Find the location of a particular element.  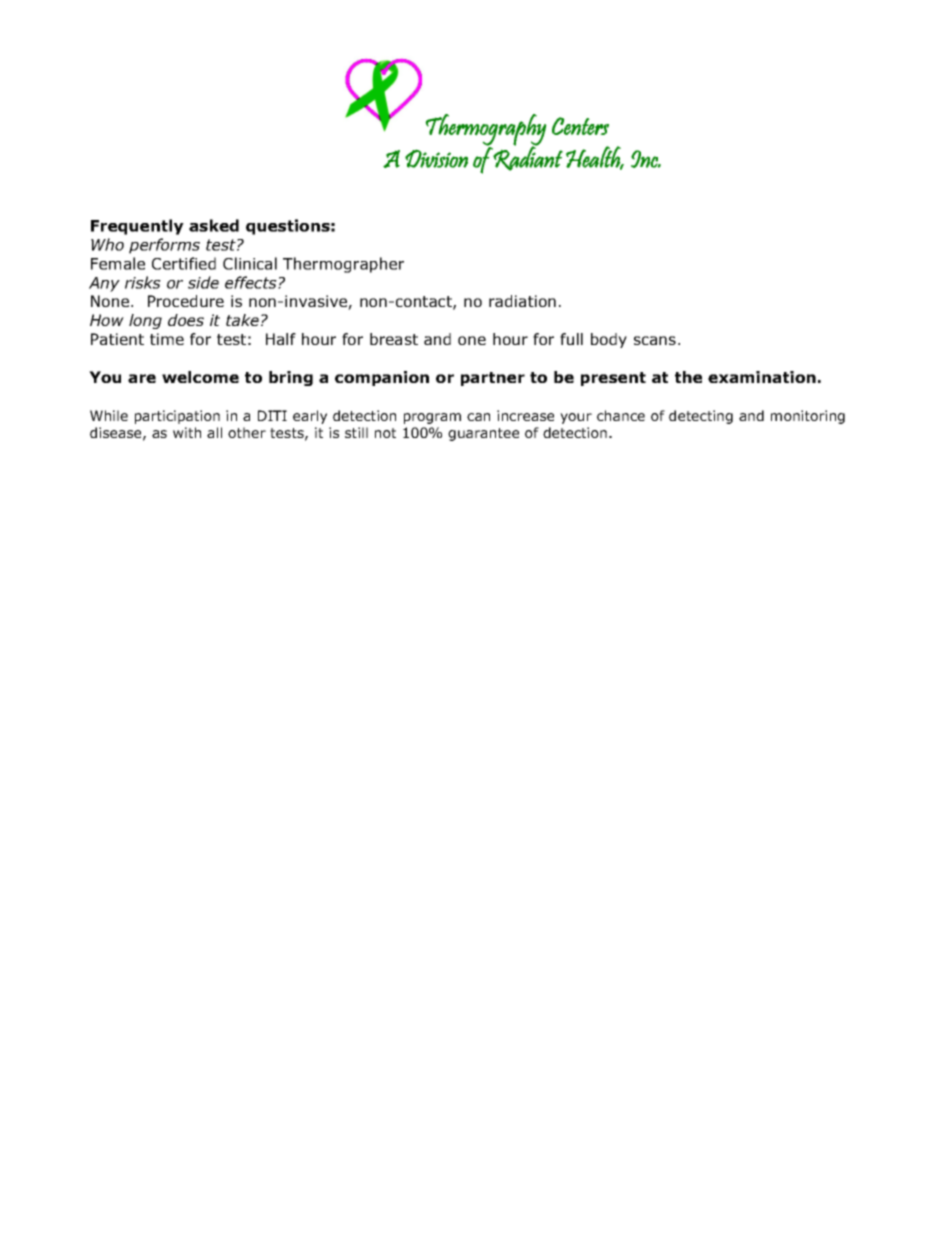

Radiant is located at coordinates (528, 157).
